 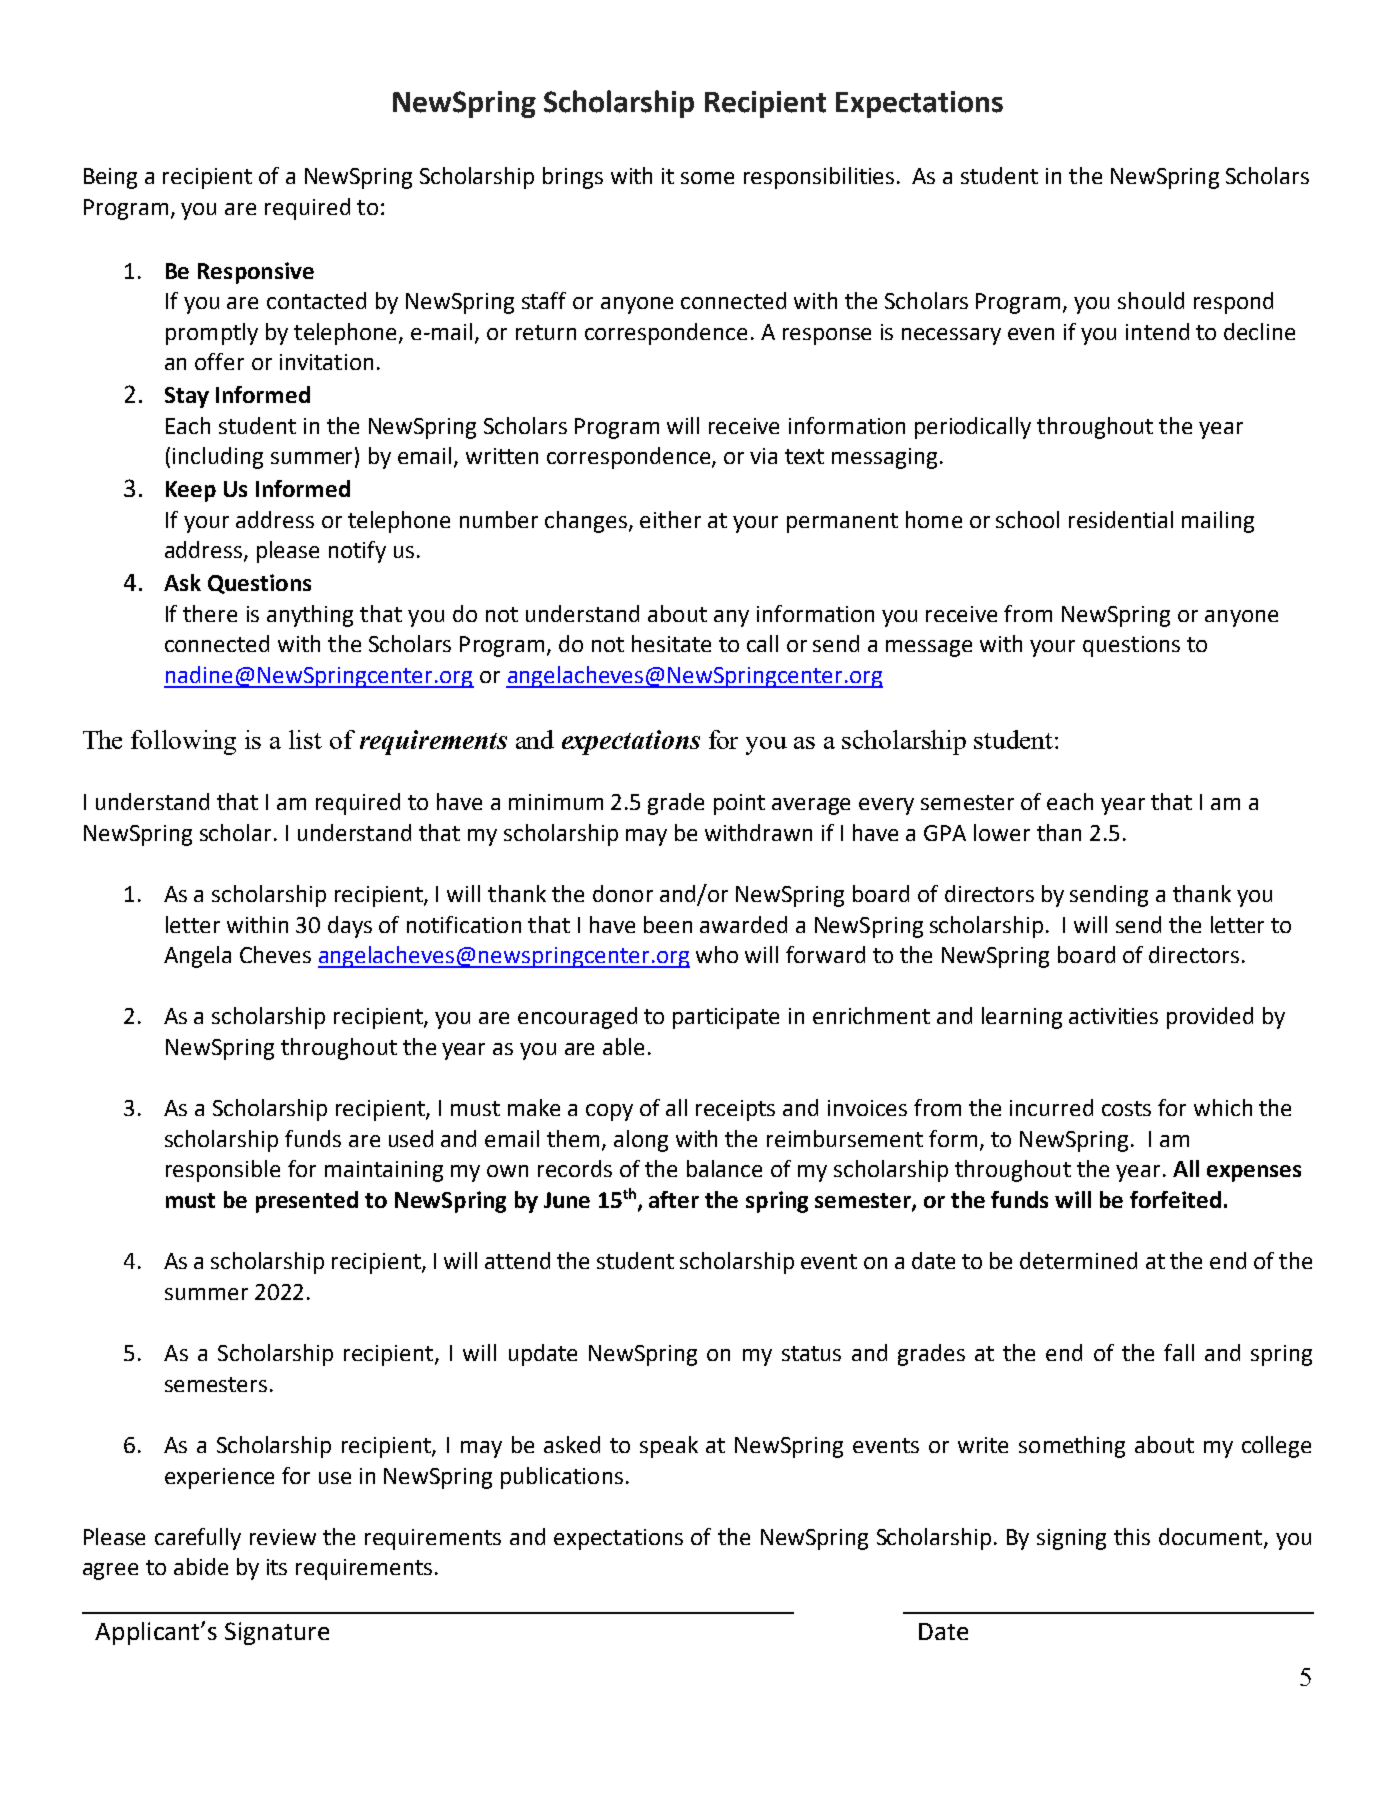 What do you see at coordinates (1113, 1016) in the screenshot?
I see `activities` at bounding box center [1113, 1016].
